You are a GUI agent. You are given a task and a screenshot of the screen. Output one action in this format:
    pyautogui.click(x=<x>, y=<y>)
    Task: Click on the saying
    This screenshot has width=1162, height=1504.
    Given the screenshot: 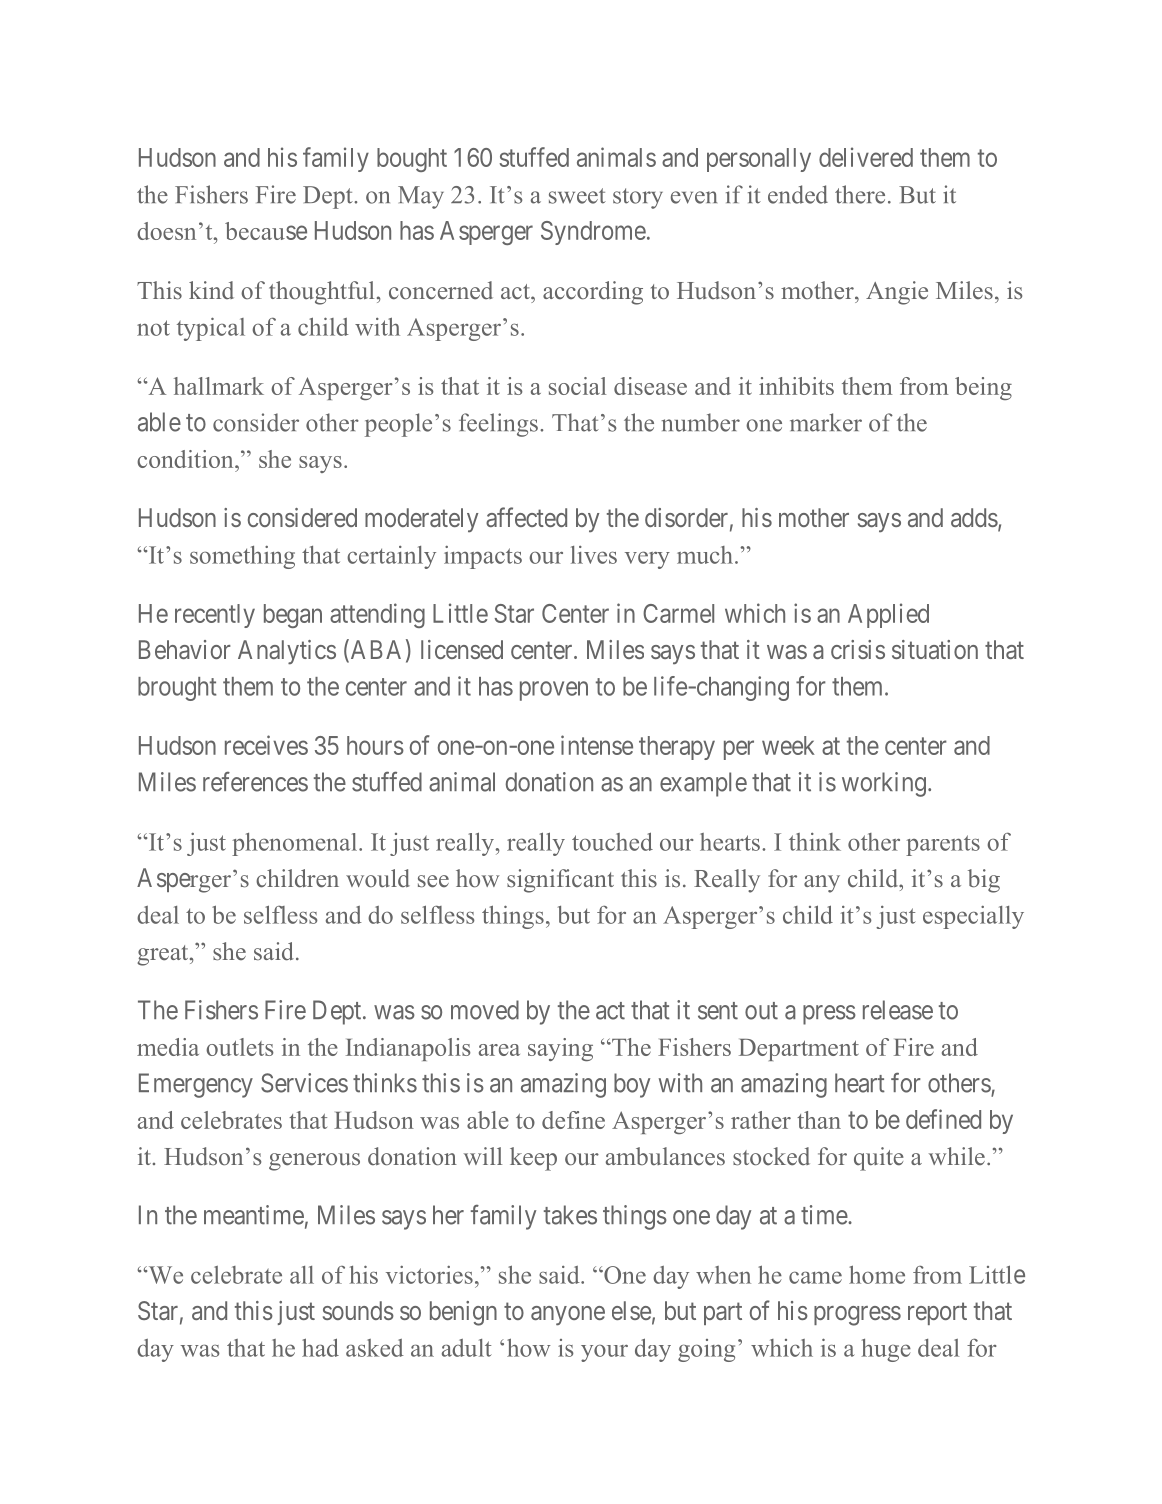 What is the action you would take?
    pyautogui.click(x=560, y=1049)
